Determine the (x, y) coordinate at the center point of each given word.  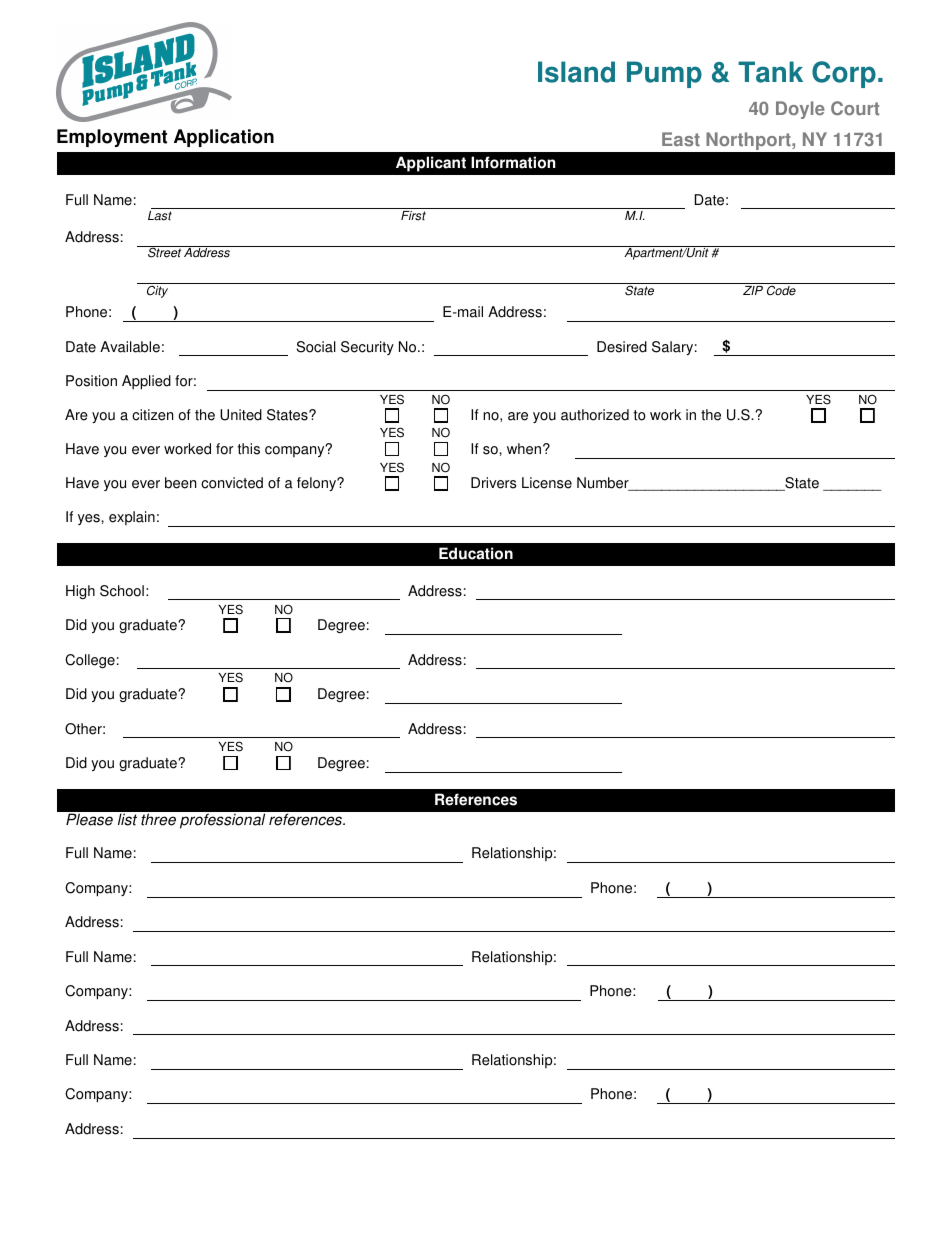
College (90, 661)
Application (224, 138)
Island (576, 72)
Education (476, 553)
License (547, 483)
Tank (770, 72)
